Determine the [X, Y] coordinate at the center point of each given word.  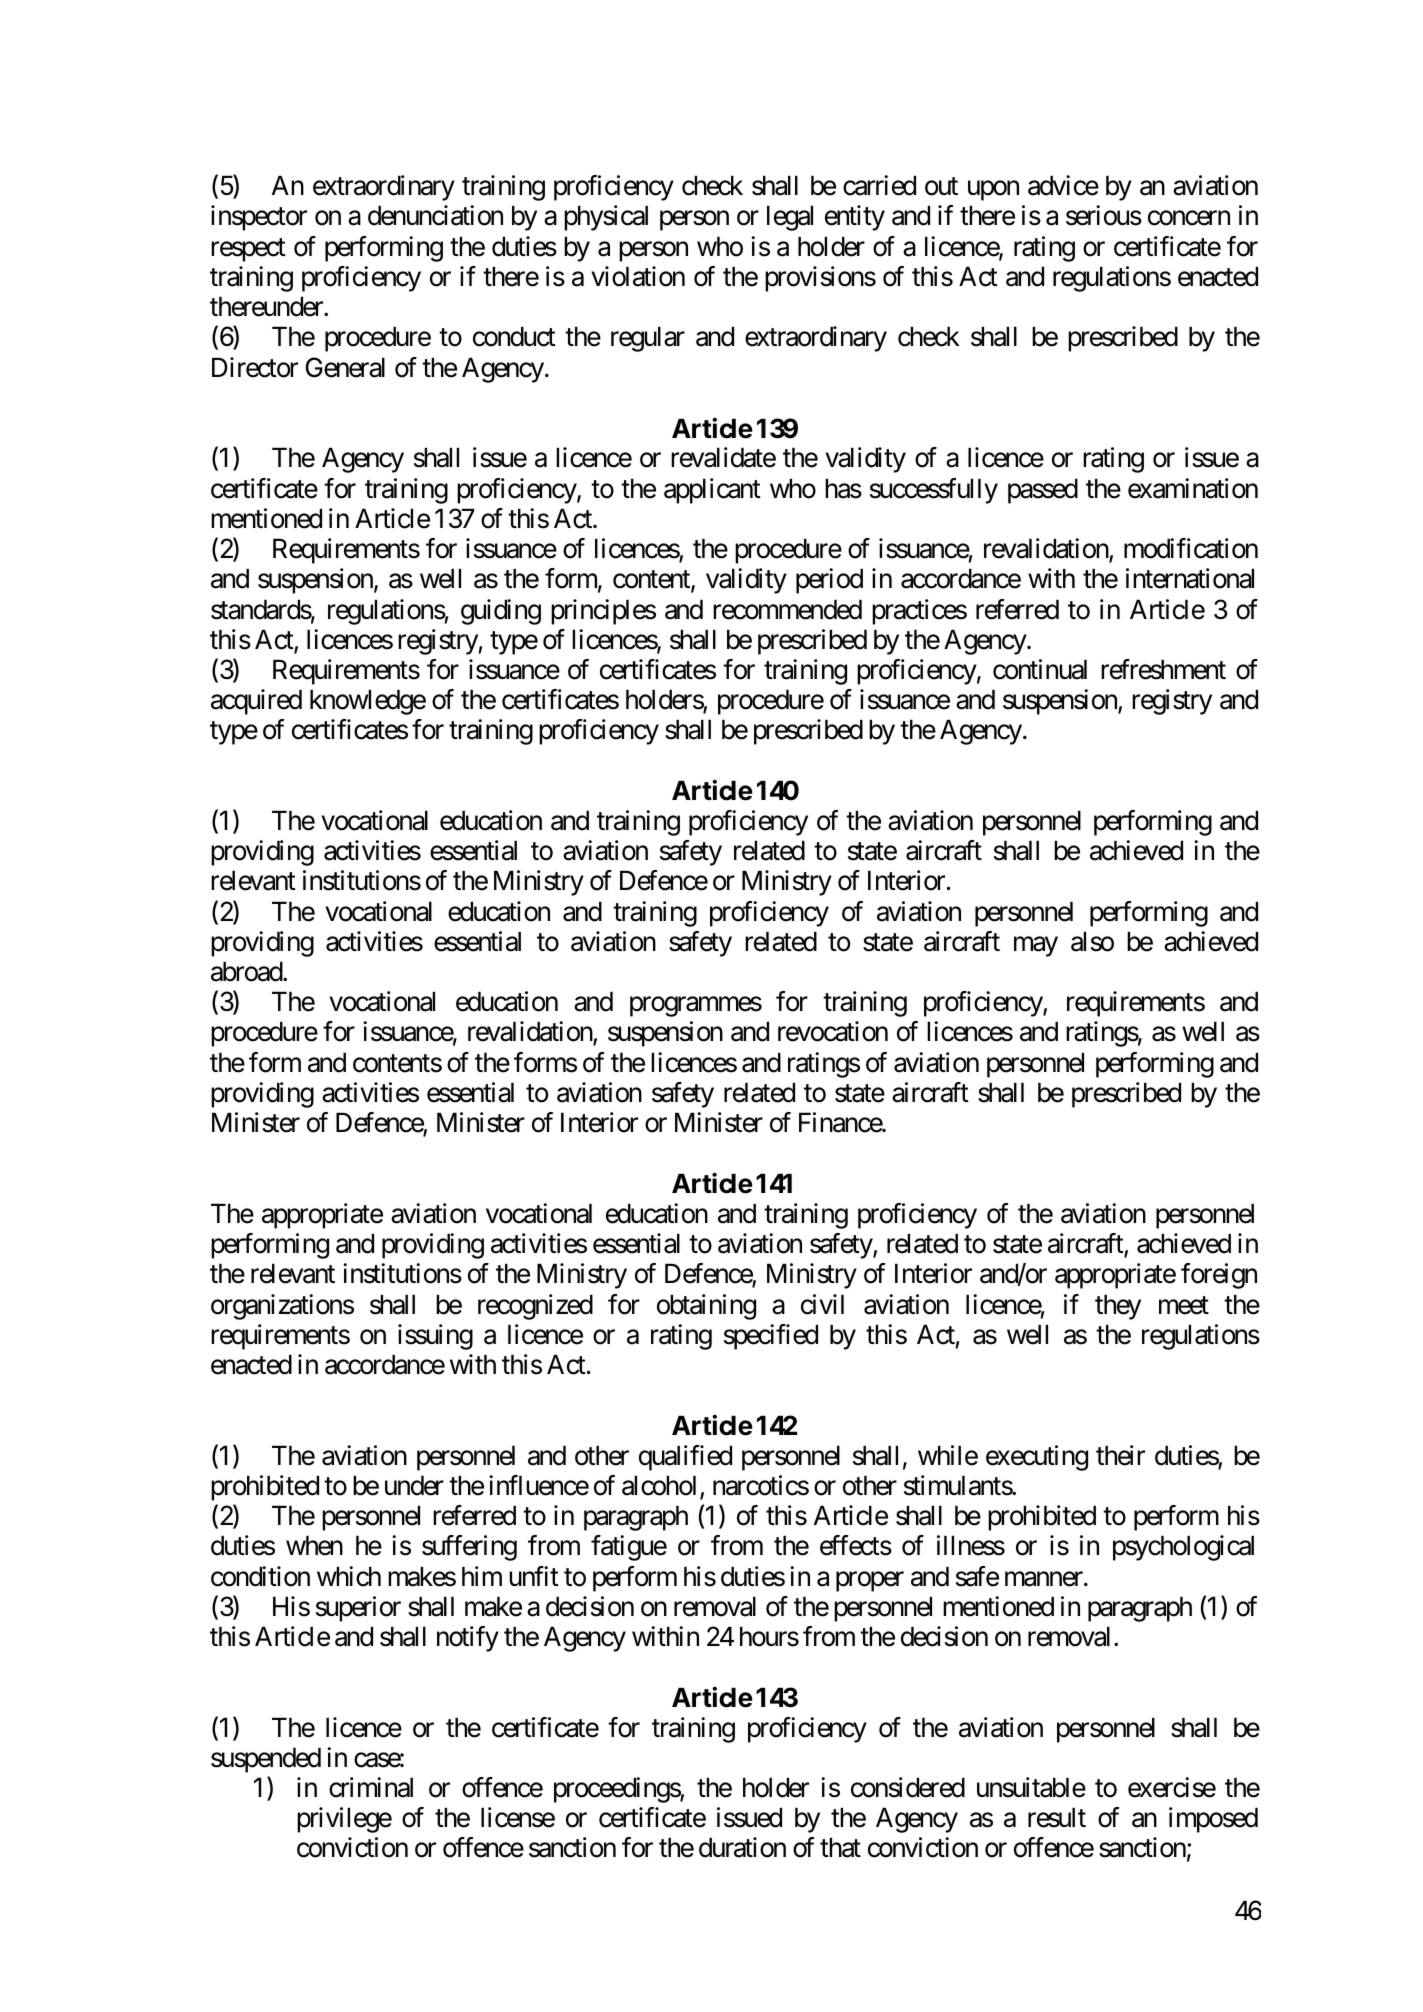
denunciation [435, 215]
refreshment [1163, 669]
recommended [787, 609]
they [1118, 1307]
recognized [535, 1307]
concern [1189, 218]
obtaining [706, 1307]
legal [790, 218]
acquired [256, 702]
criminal [371, 1787]
